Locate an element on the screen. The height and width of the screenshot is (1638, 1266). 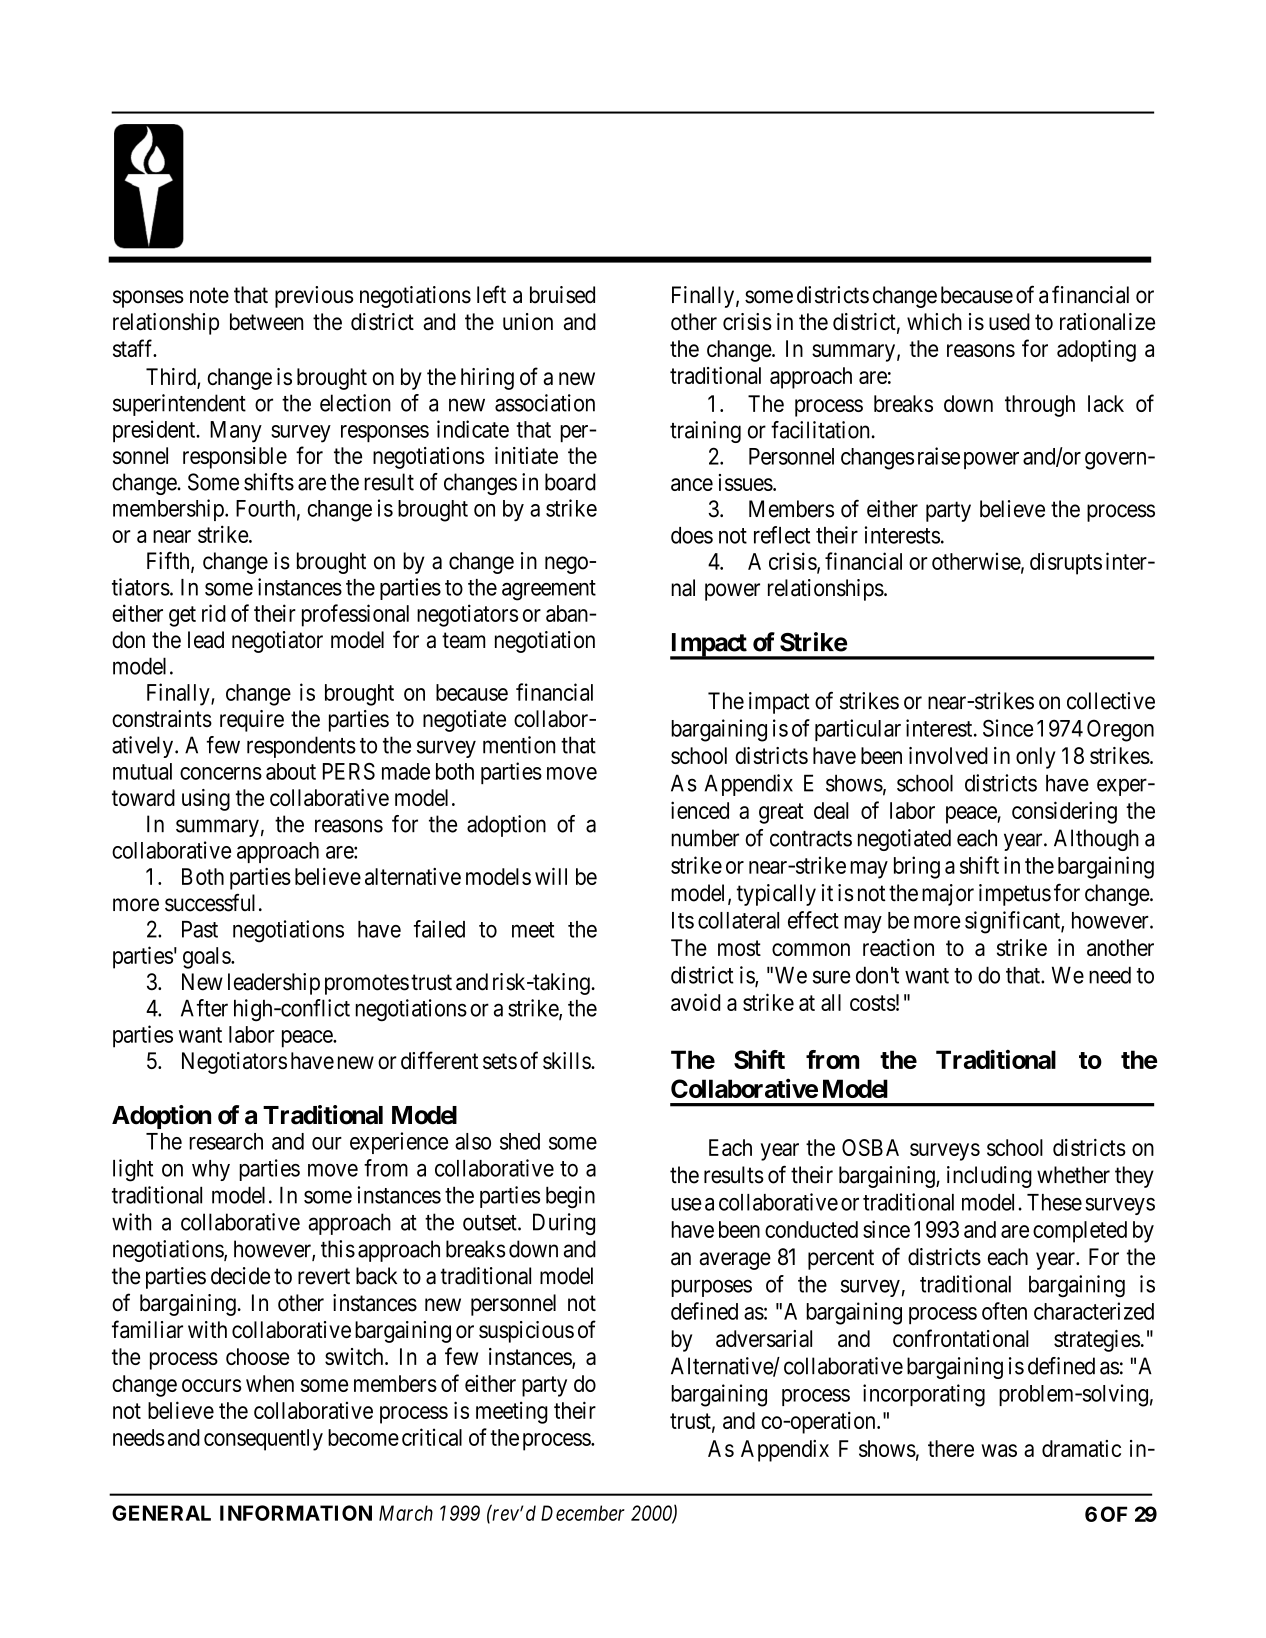
December is located at coordinates (583, 1513).
